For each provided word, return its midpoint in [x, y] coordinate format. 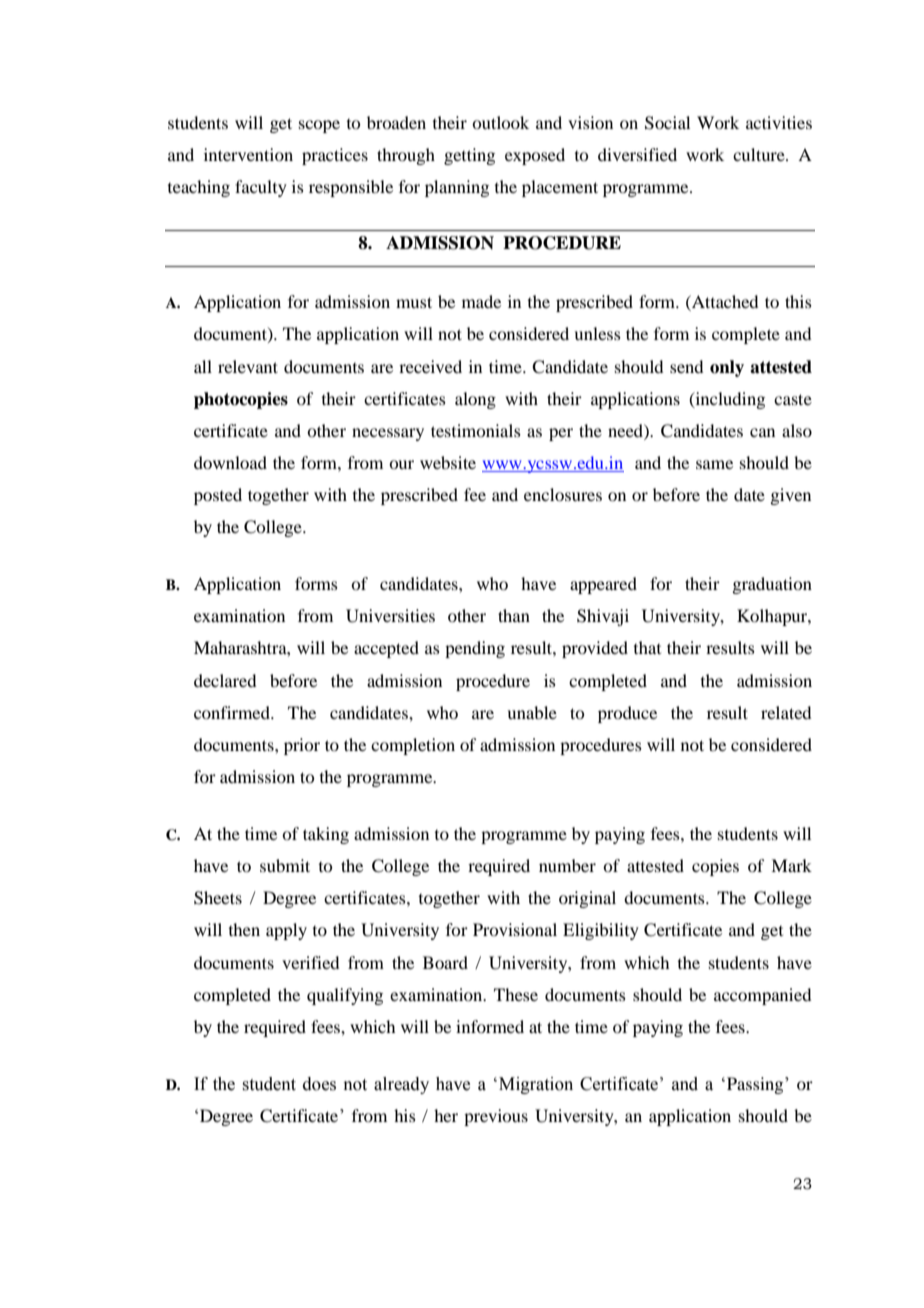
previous [496, 1117]
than [514, 615]
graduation [772, 585]
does [319, 1084]
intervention [248, 154]
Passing [756, 1085]
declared [225, 680]
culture [760, 154]
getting [469, 156]
